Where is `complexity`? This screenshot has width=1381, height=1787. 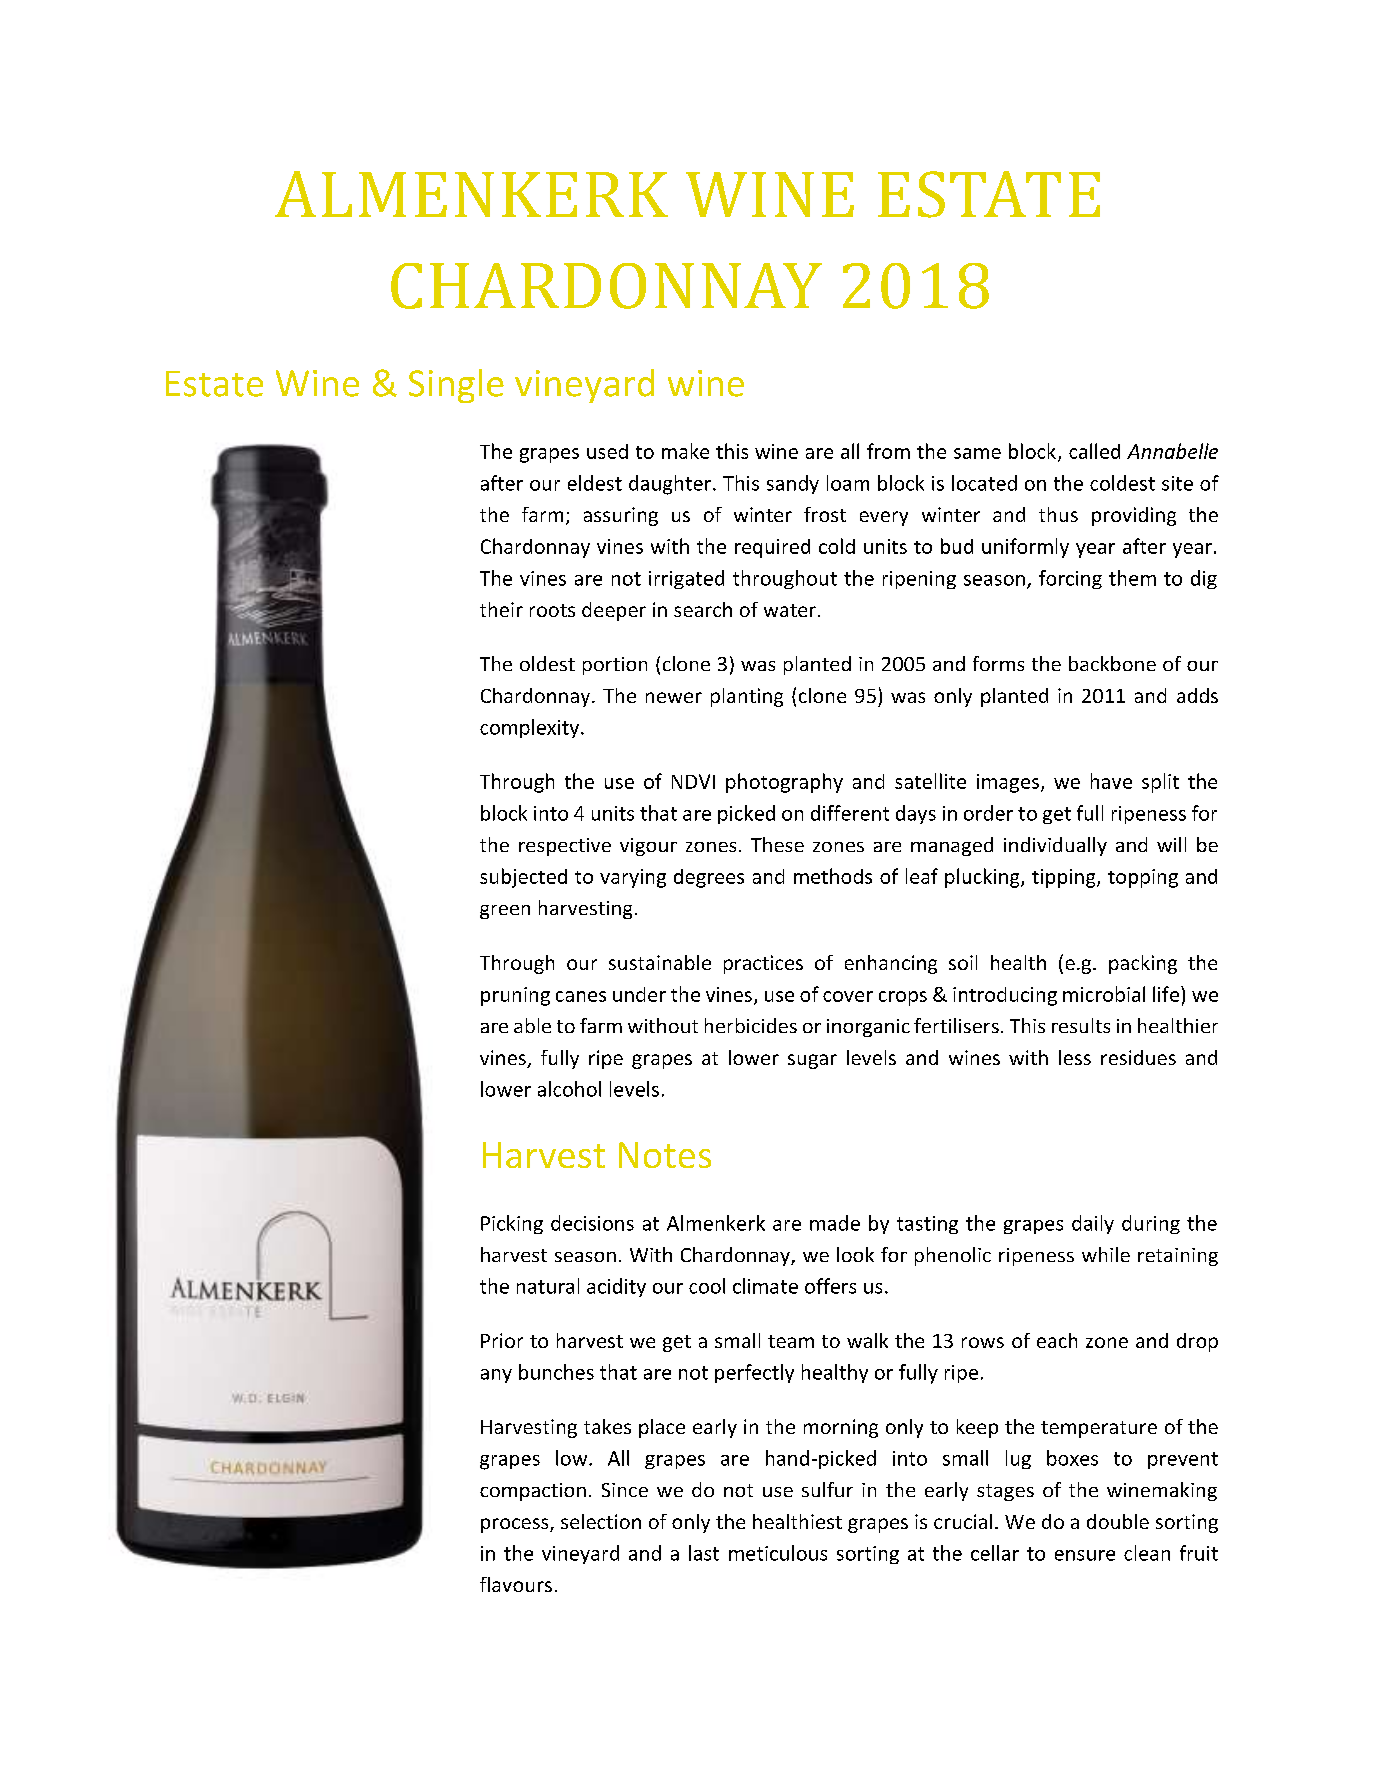
complexity is located at coordinates (531, 728).
